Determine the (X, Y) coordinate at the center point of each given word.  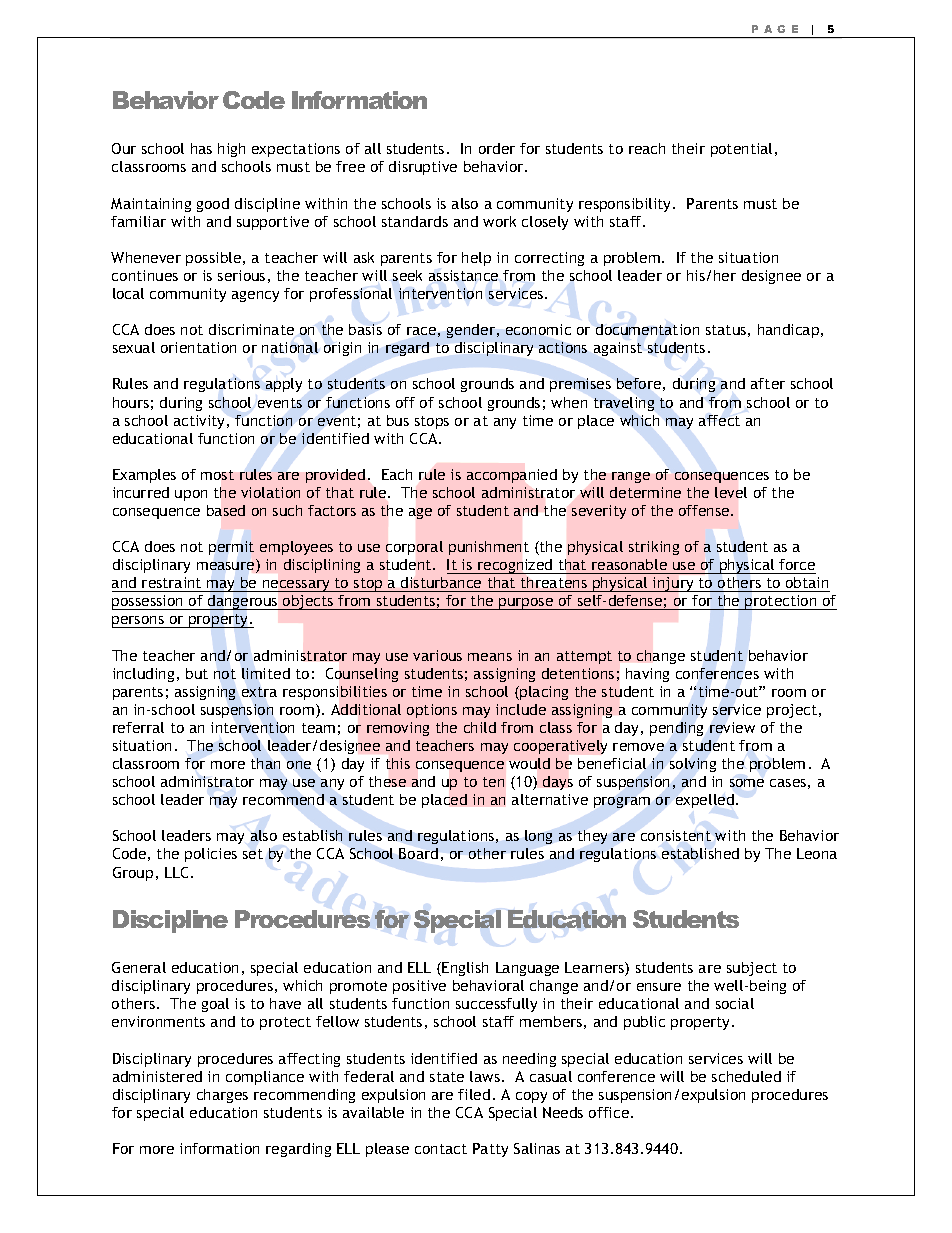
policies (211, 855)
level (731, 492)
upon (191, 495)
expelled (705, 801)
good (213, 205)
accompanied (512, 476)
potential (741, 150)
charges (222, 1096)
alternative (550, 799)
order (497, 148)
